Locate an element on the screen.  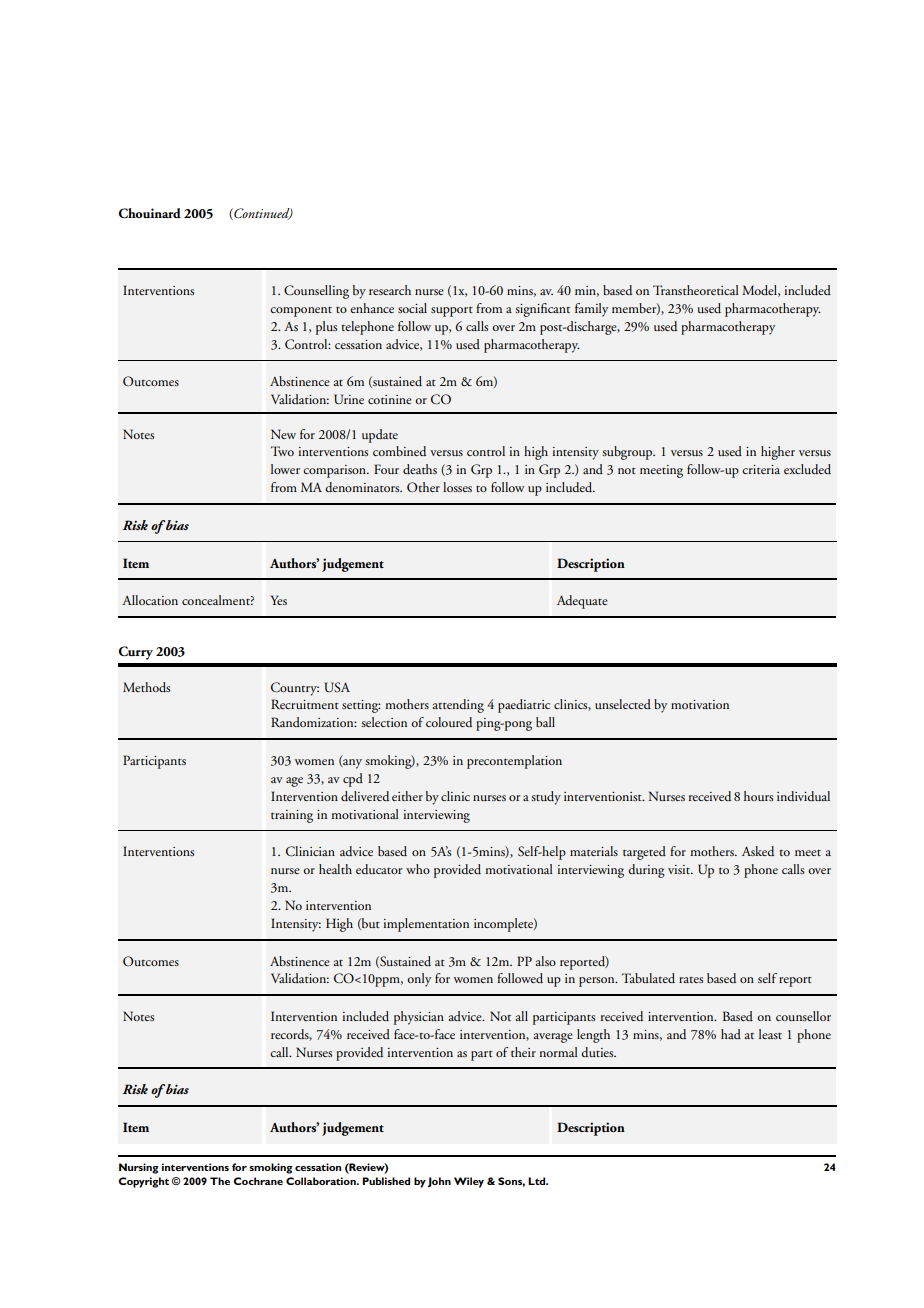
support is located at coordinates (452, 311).
